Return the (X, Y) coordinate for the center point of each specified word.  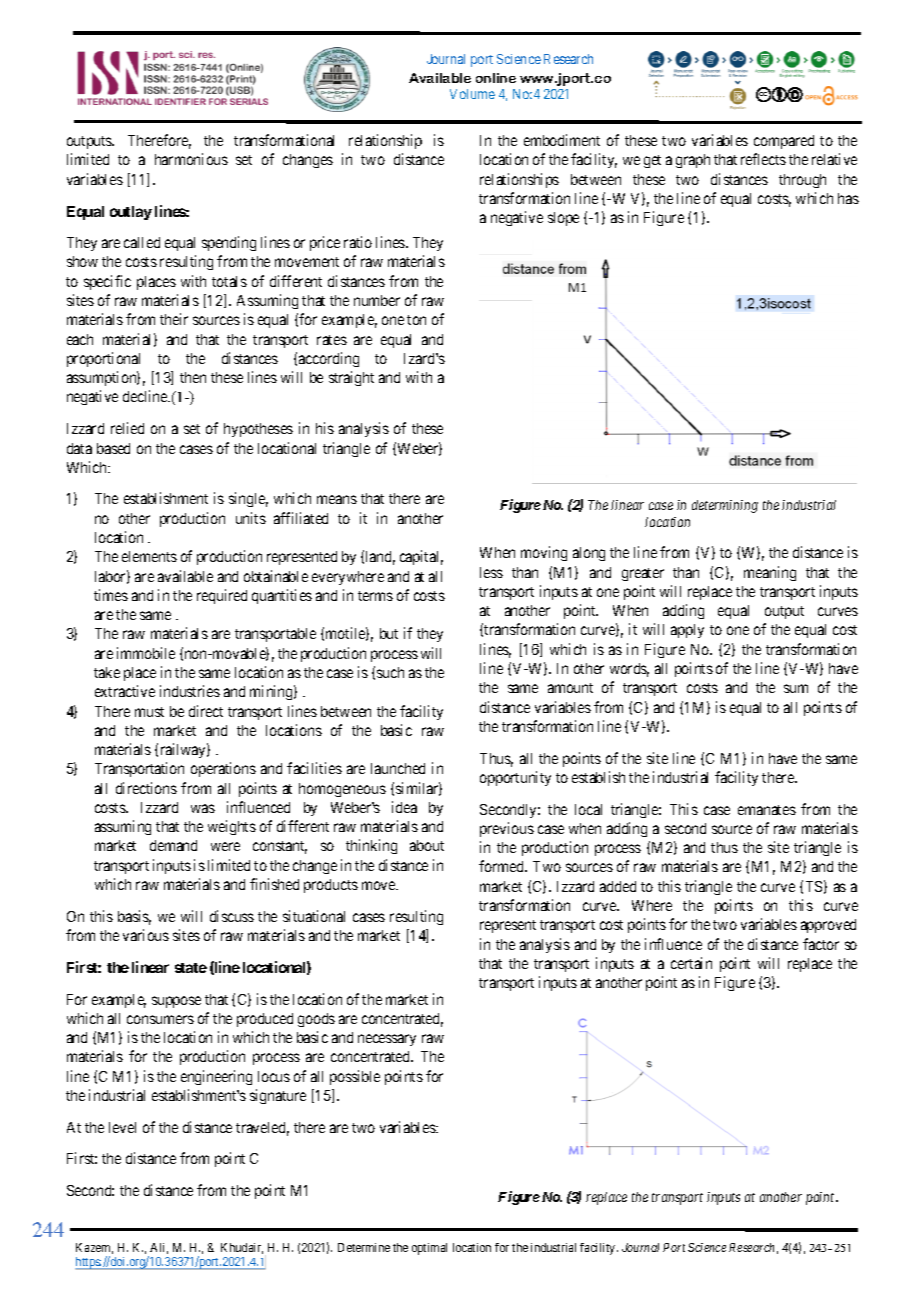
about (427, 845)
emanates (767, 810)
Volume (472, 94)
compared (784, 142)
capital (421, 557)
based (113, 448)
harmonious (191, 159)
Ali (159, 1248)
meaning (770, 573)
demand (173, 845)
